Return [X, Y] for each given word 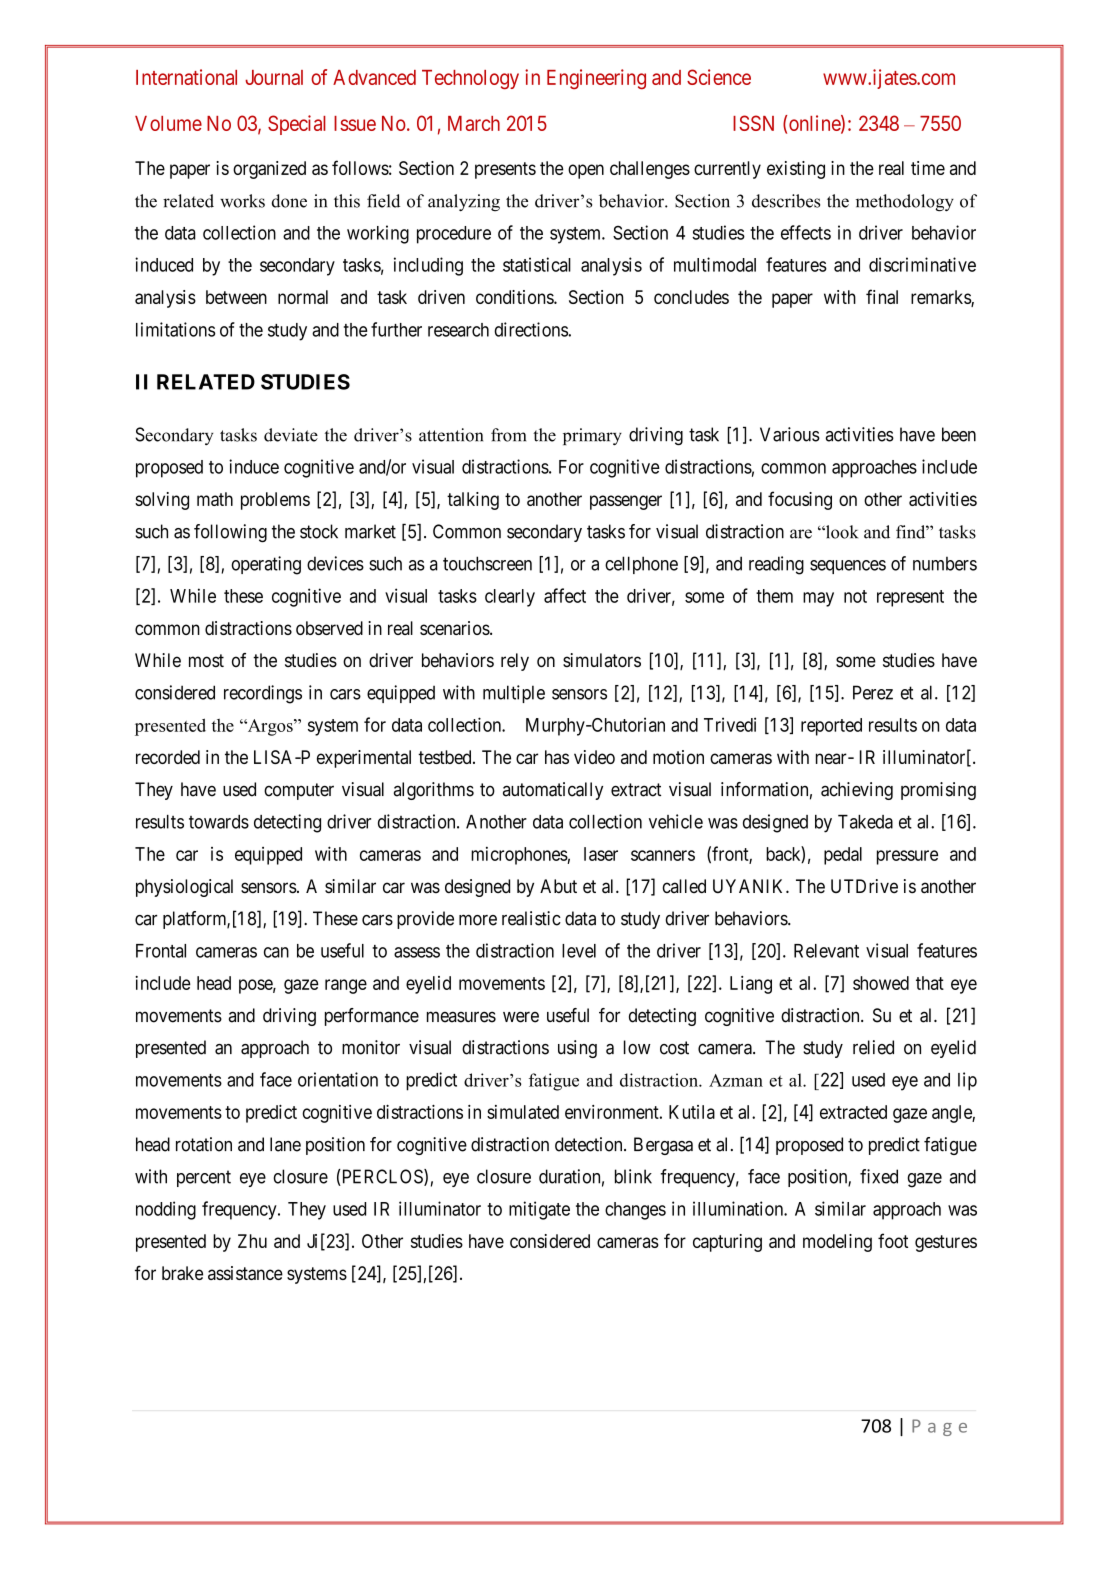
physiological [184, 888]
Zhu [252, 1241]
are [801, 534]
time [928, 168]
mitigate [539, 1210]
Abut [558, 886]
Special [297, 125]
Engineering [596, 79]
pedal [843, 856]
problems [275, 501]
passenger [626, 502]
